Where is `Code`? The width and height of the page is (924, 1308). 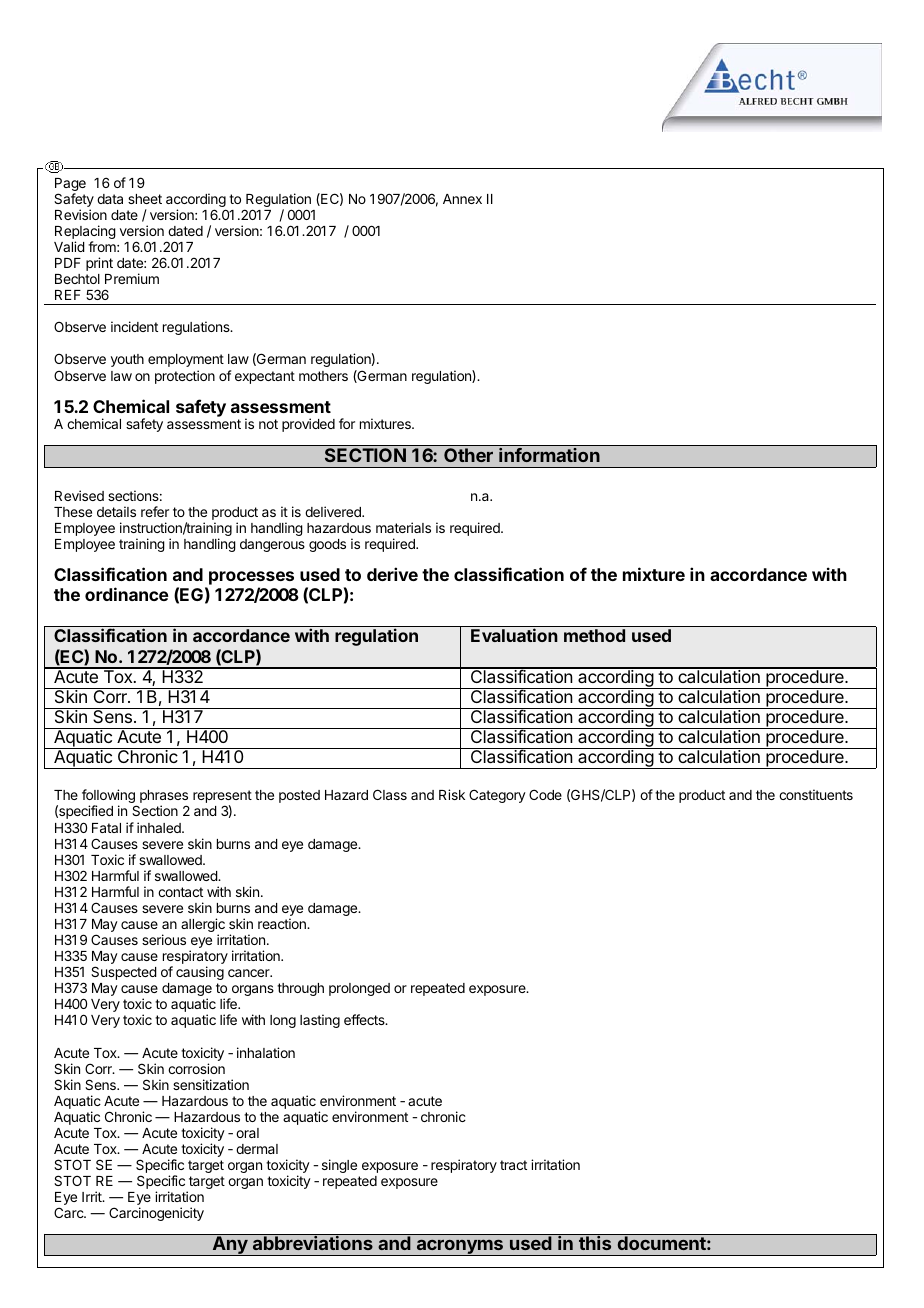 Code is located at coordinates (545, 794).
